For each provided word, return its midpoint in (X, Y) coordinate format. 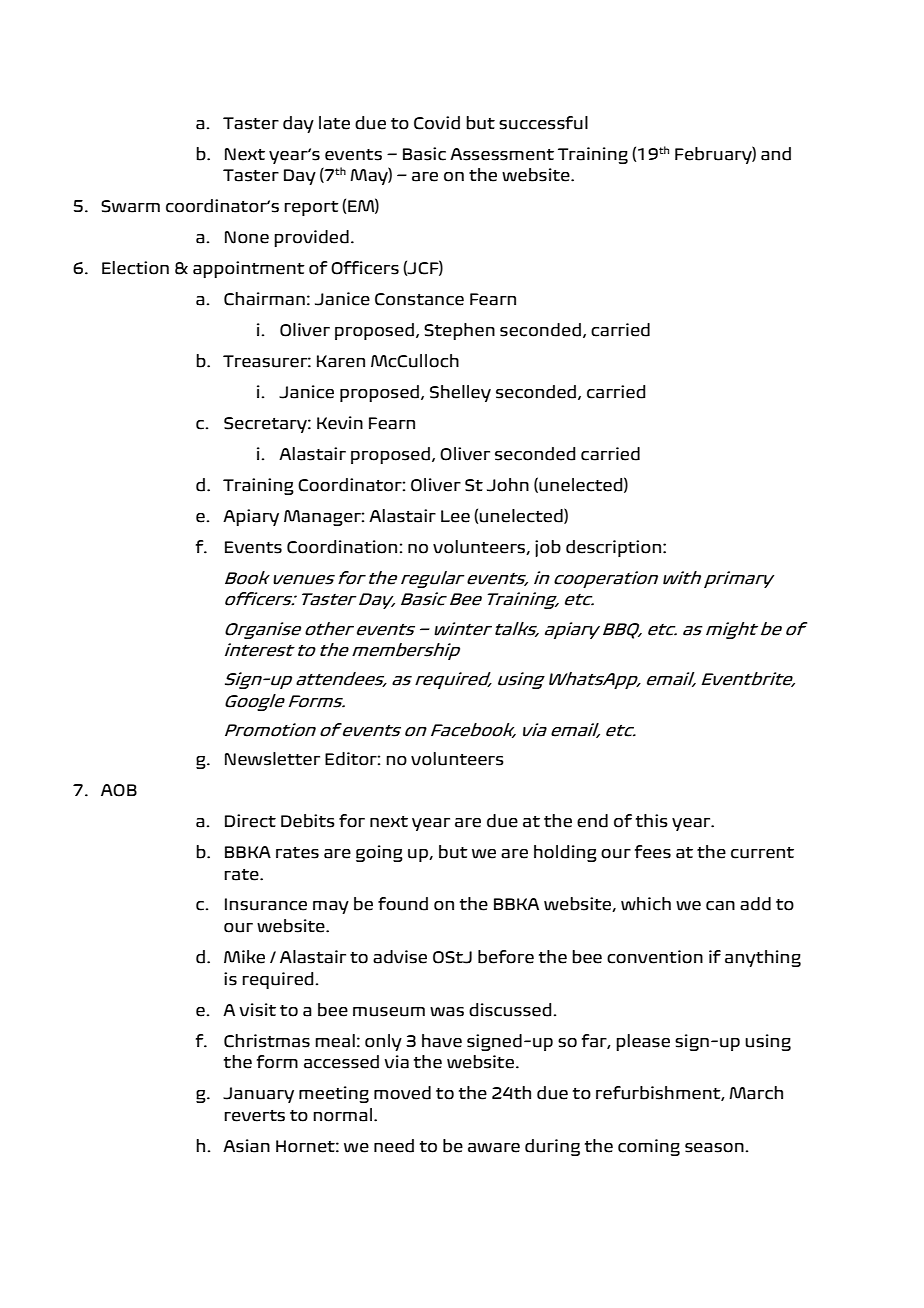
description (615, 548)
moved (402, 1093)
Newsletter (272, 759)
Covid (437, 123)
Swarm (130, 206)
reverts (254, 1116)
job (548, 548)
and (776, 154)
